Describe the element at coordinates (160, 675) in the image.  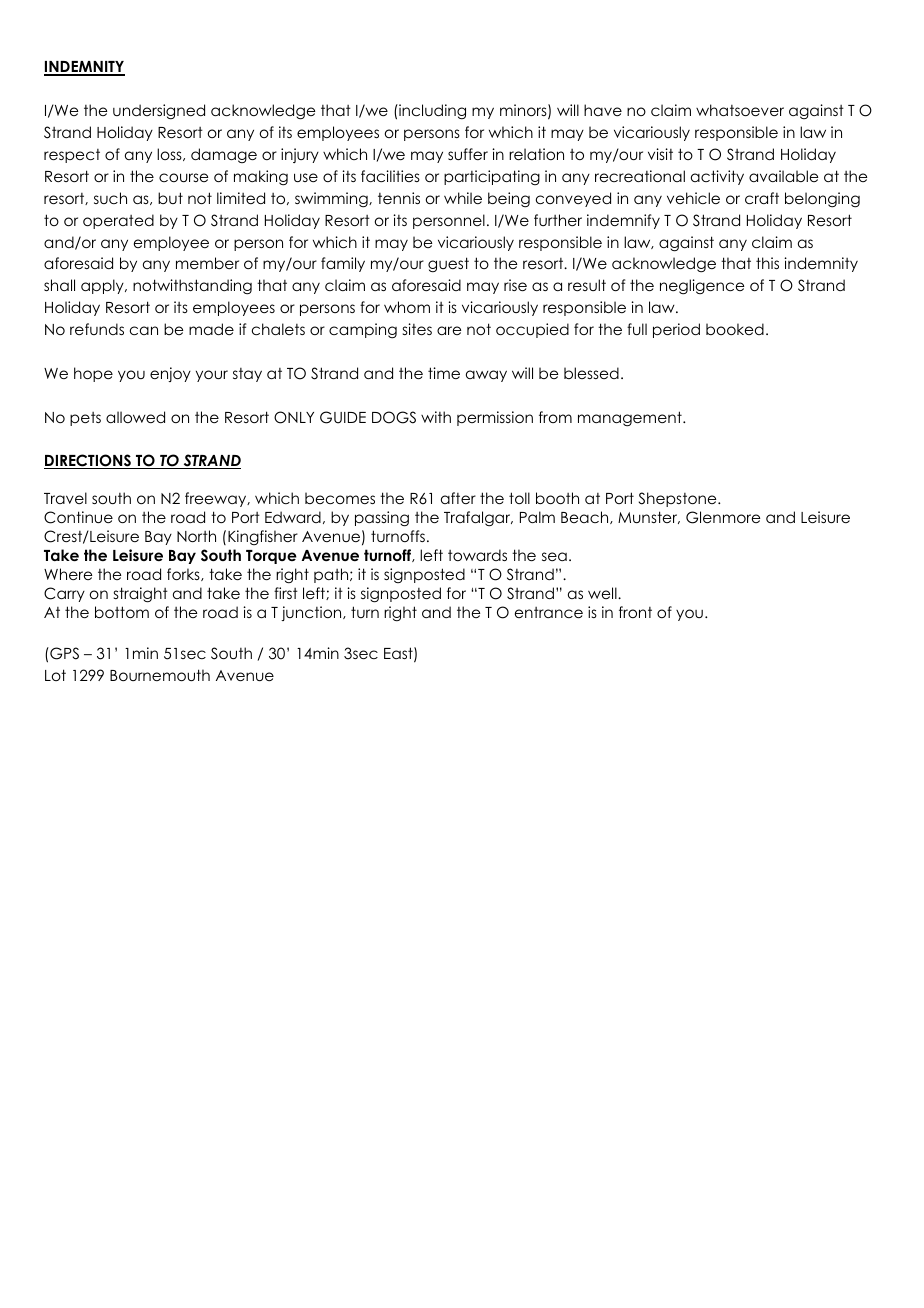
I see `Bournemouth` at that location.
